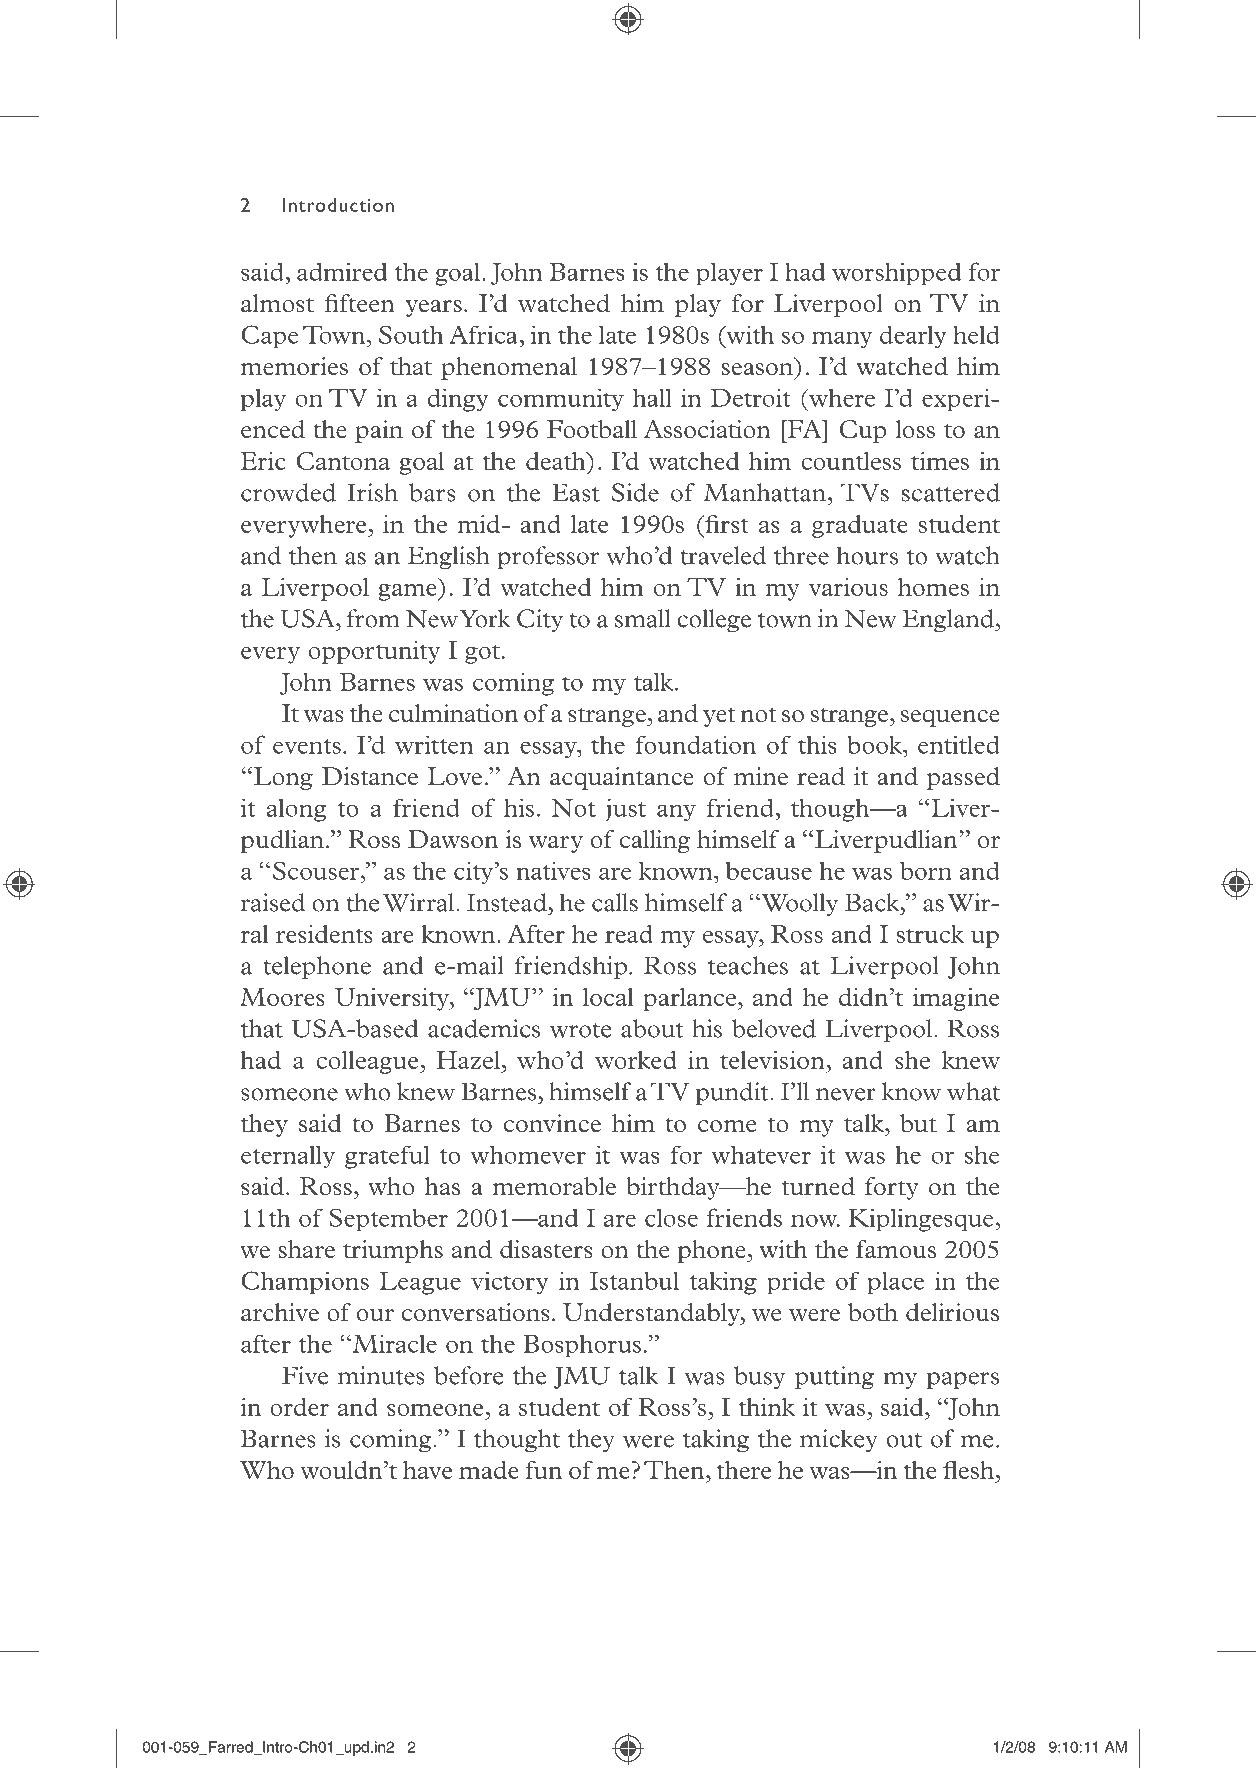 The width and height of the screenshot is (1256, 1768). I want to click on calls, so click(615, 902).
